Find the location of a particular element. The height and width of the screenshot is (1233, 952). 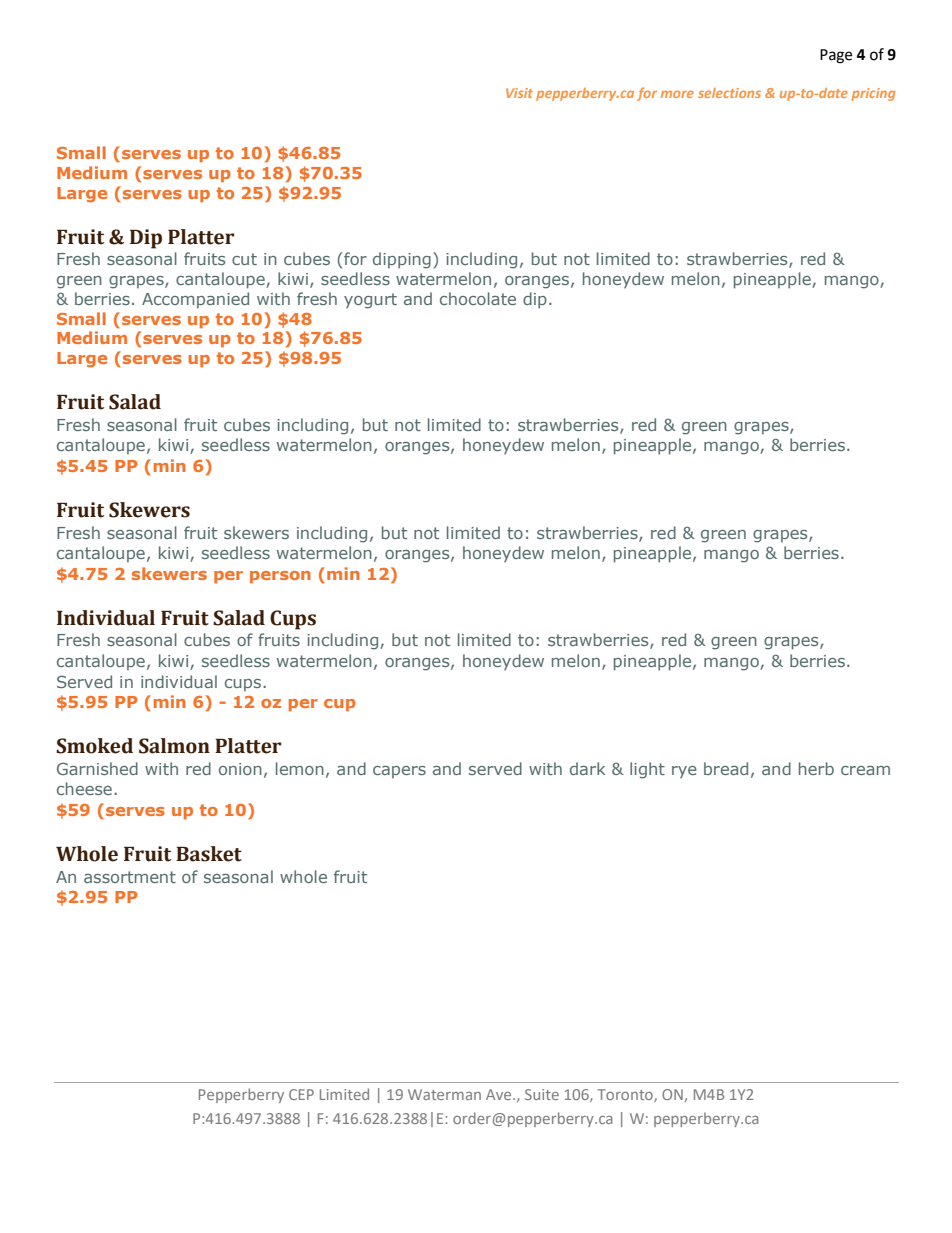

capers is located at coordinates (399, 772).
